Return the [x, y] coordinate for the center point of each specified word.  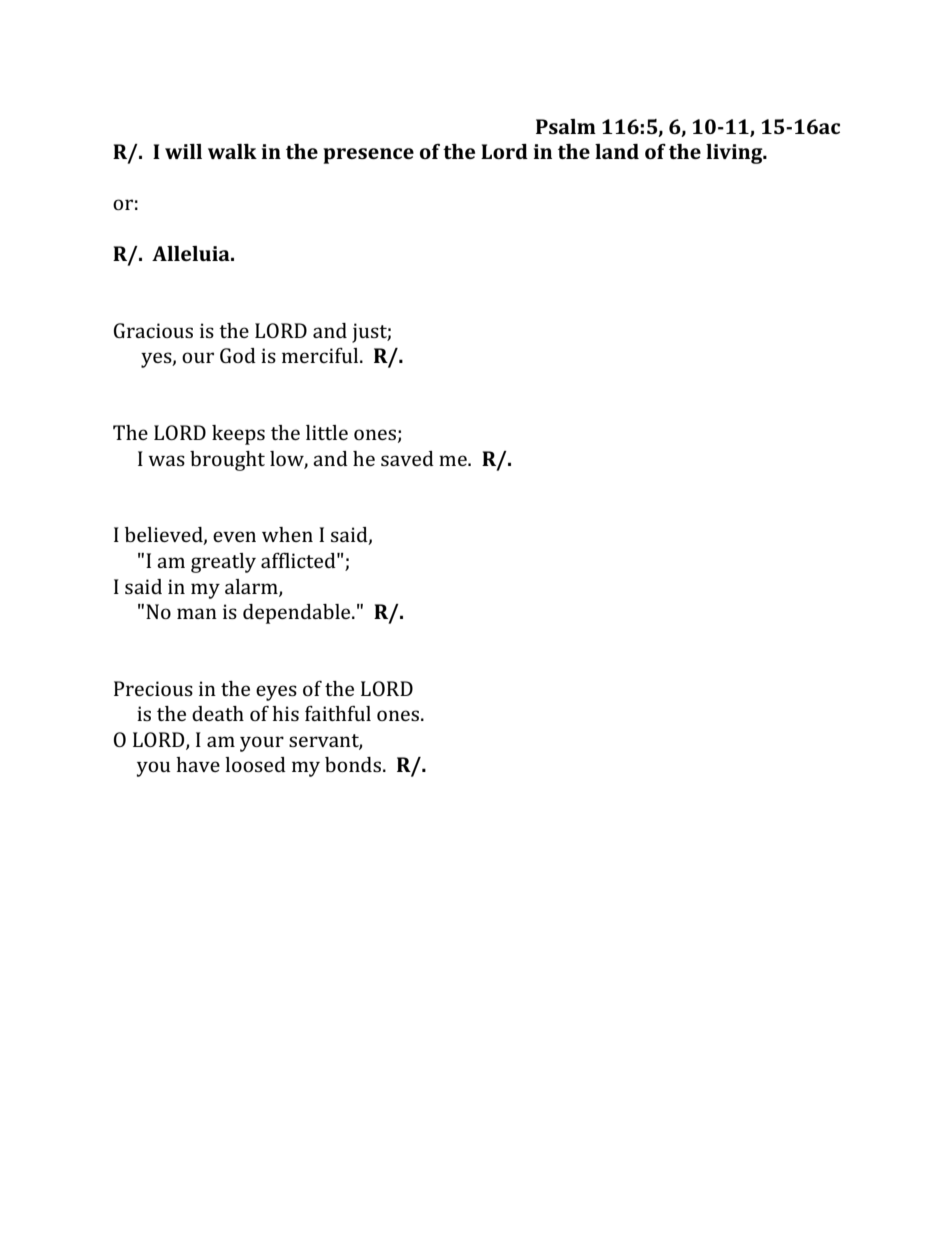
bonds [353, 764]
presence [368, 156]
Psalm [566, 126]
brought [227, 461]
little [327, 432]
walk [232, 151]
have [198, 764]
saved [407, 458]
